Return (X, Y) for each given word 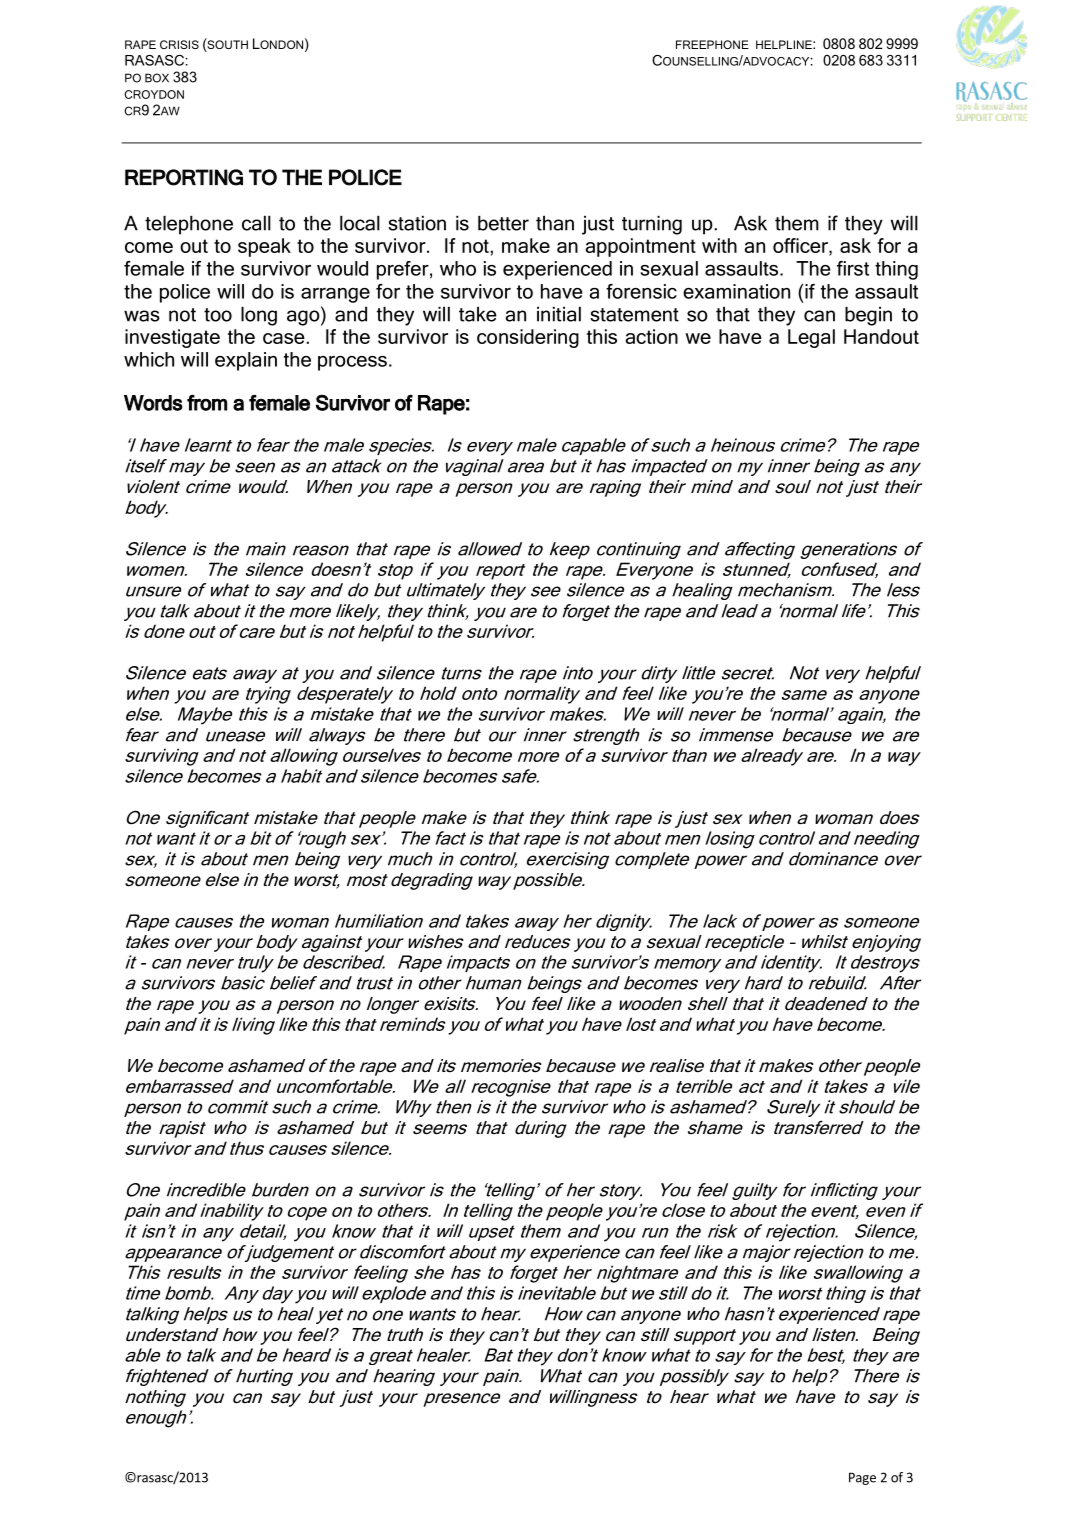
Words (153, 403)
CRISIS (179, 44)
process (352, 363)
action (652, 336)
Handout (881, 336)
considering (528, 338)
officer (801, 245)
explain (246, 361)
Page (862, 1478)
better (503, 223)
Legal (811, 338)
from (207, 403)
